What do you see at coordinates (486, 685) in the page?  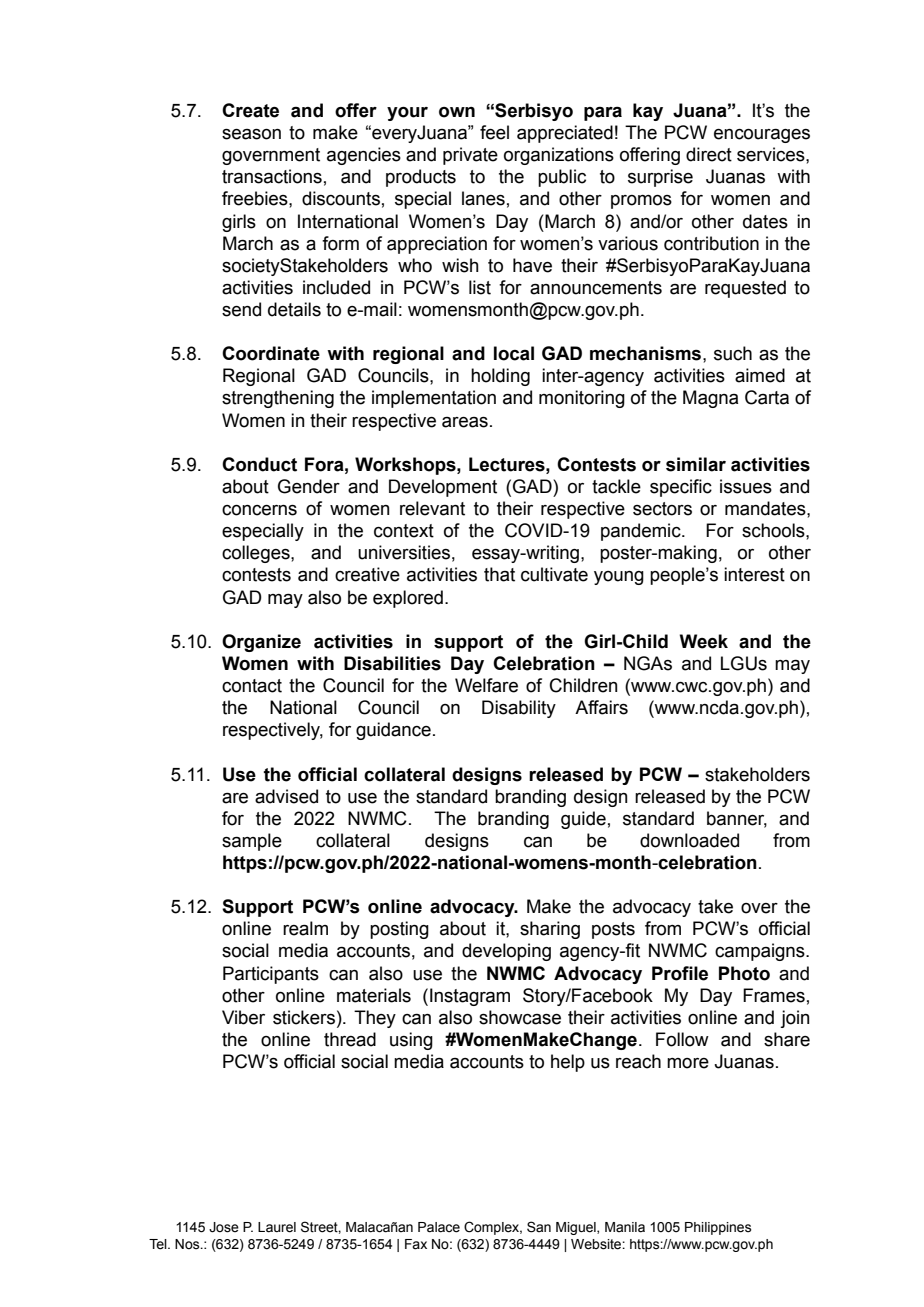 I see `Welfare` at bounding box center [486, 685].
